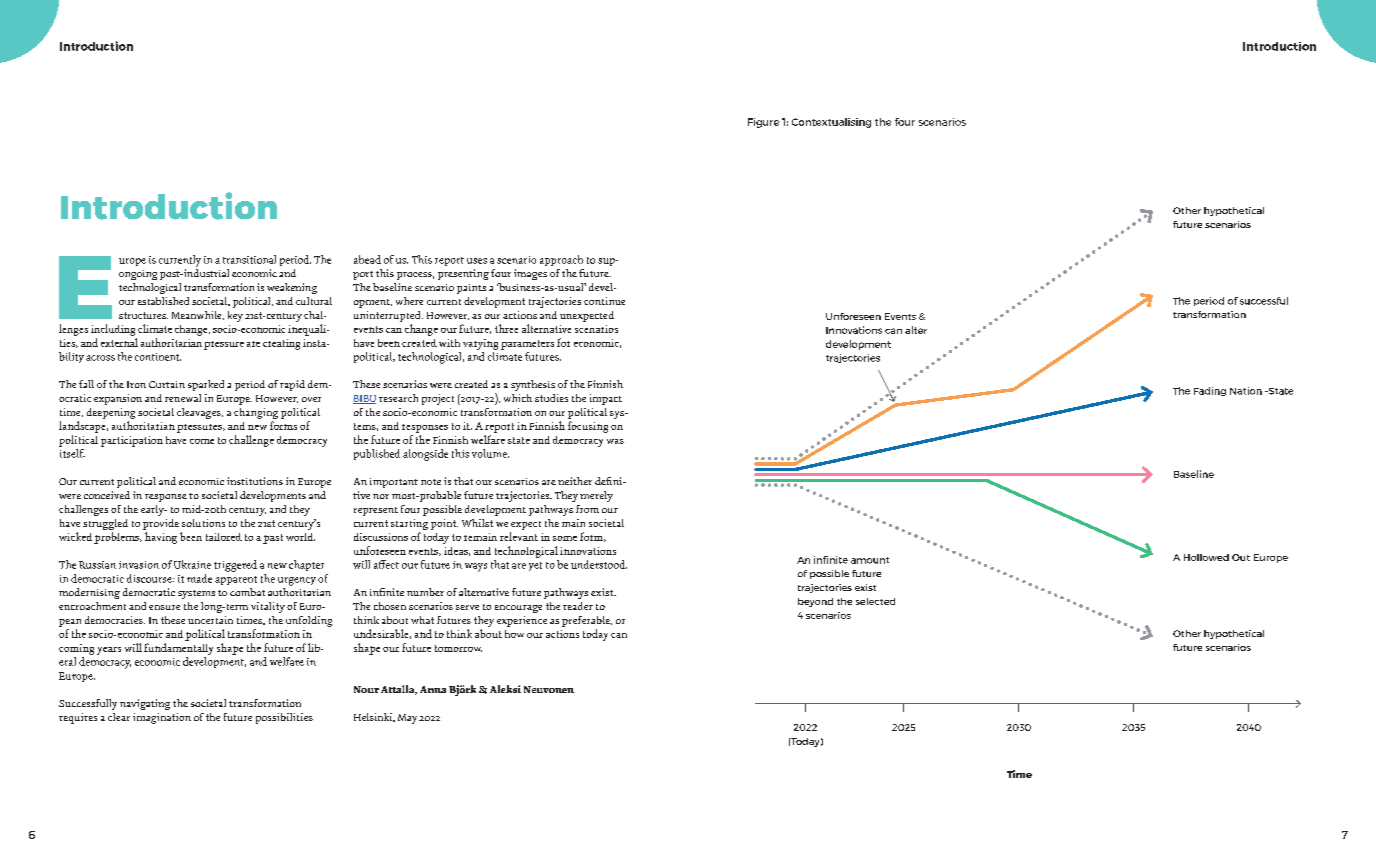 The width and height of the image is (1376, 868). I want to click on Fading, so click(1210, 391).
